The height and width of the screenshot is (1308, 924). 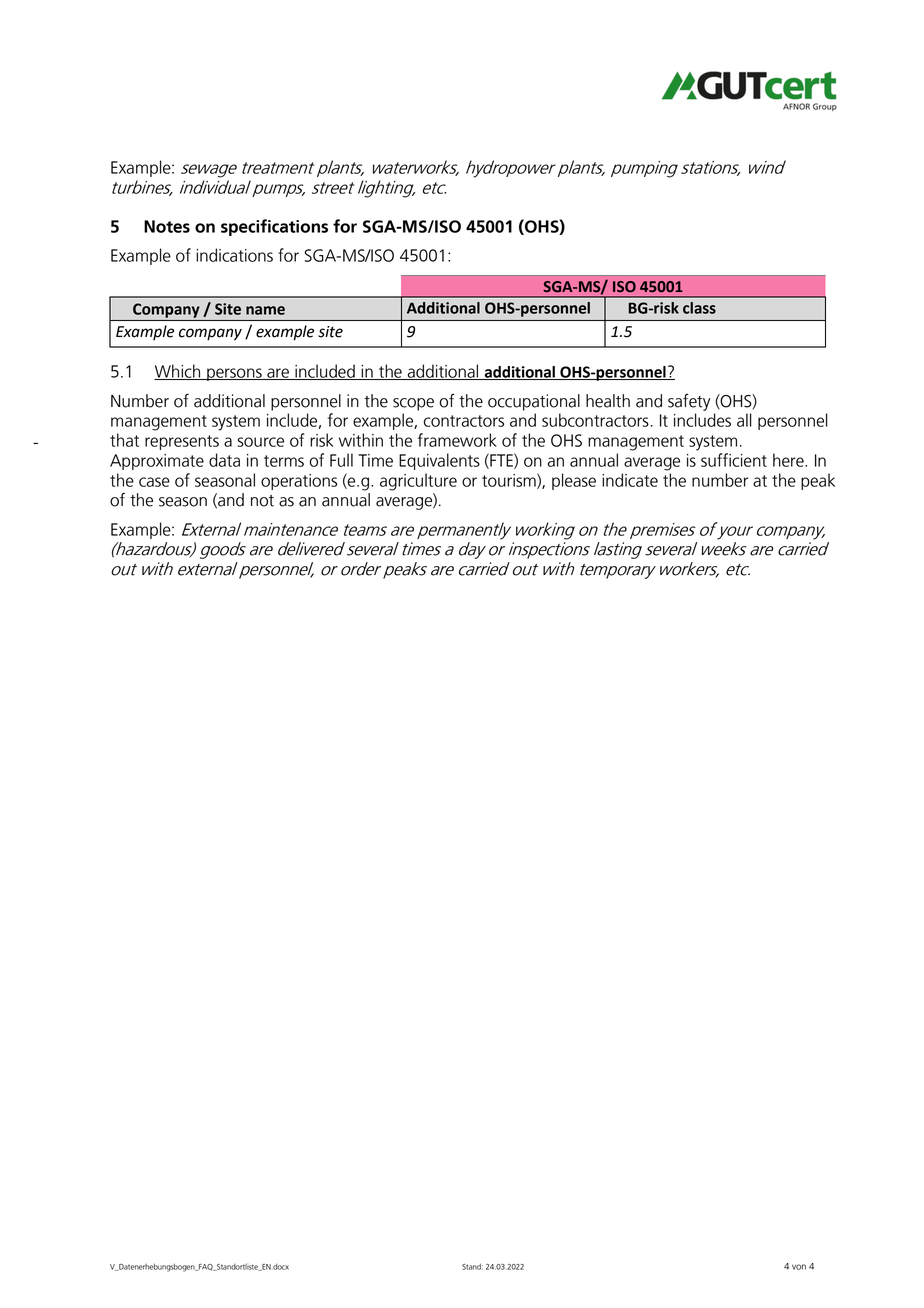 I want to click on indications, so click(x=234, y=255).
